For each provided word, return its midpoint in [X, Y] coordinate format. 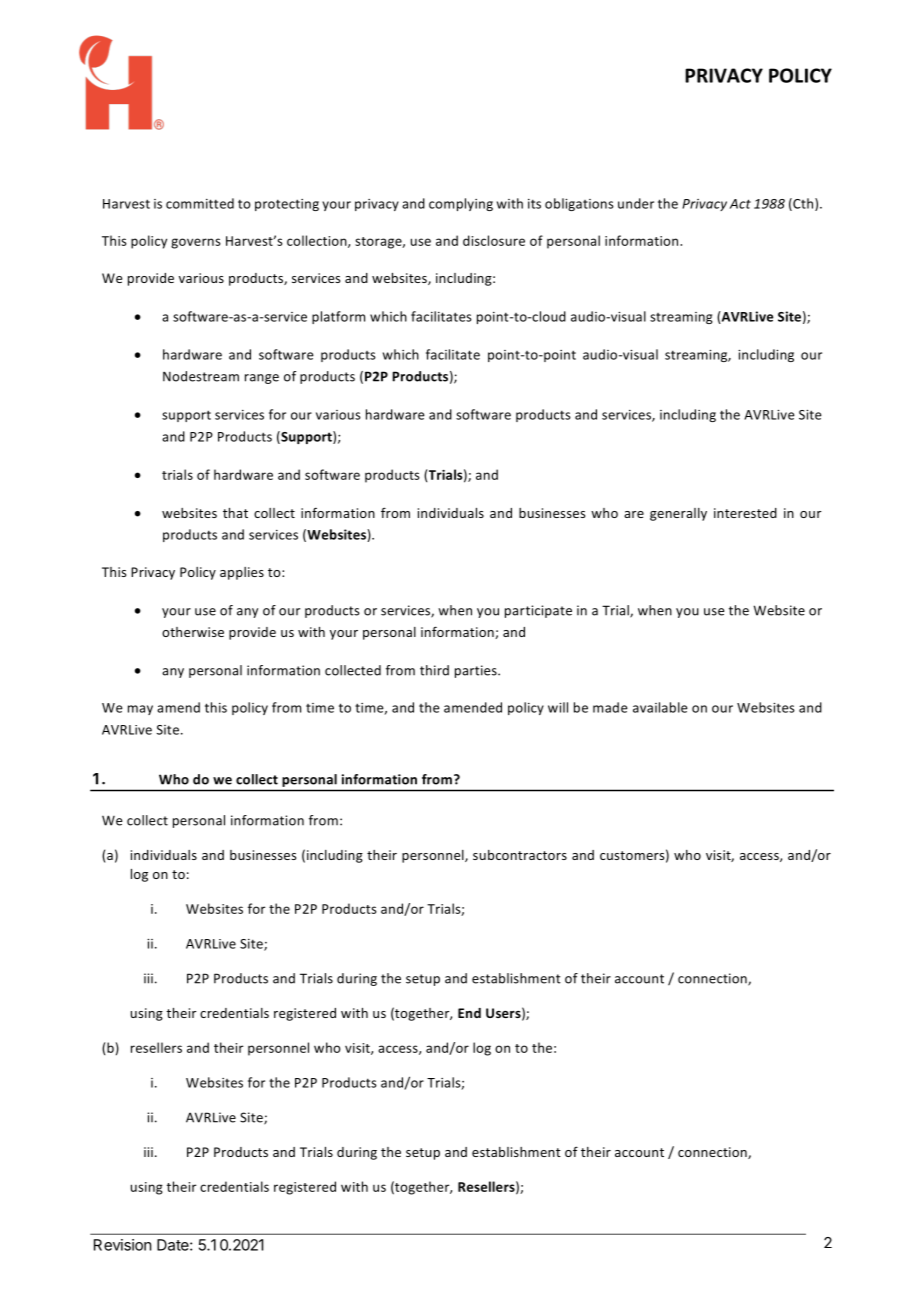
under [636, 203]
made [610, 707]
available [660, 707]
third [434, 670]
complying [461, 204]
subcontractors [520, 855]
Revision [123, 1245]
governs [196, 243]
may [140, 710]
